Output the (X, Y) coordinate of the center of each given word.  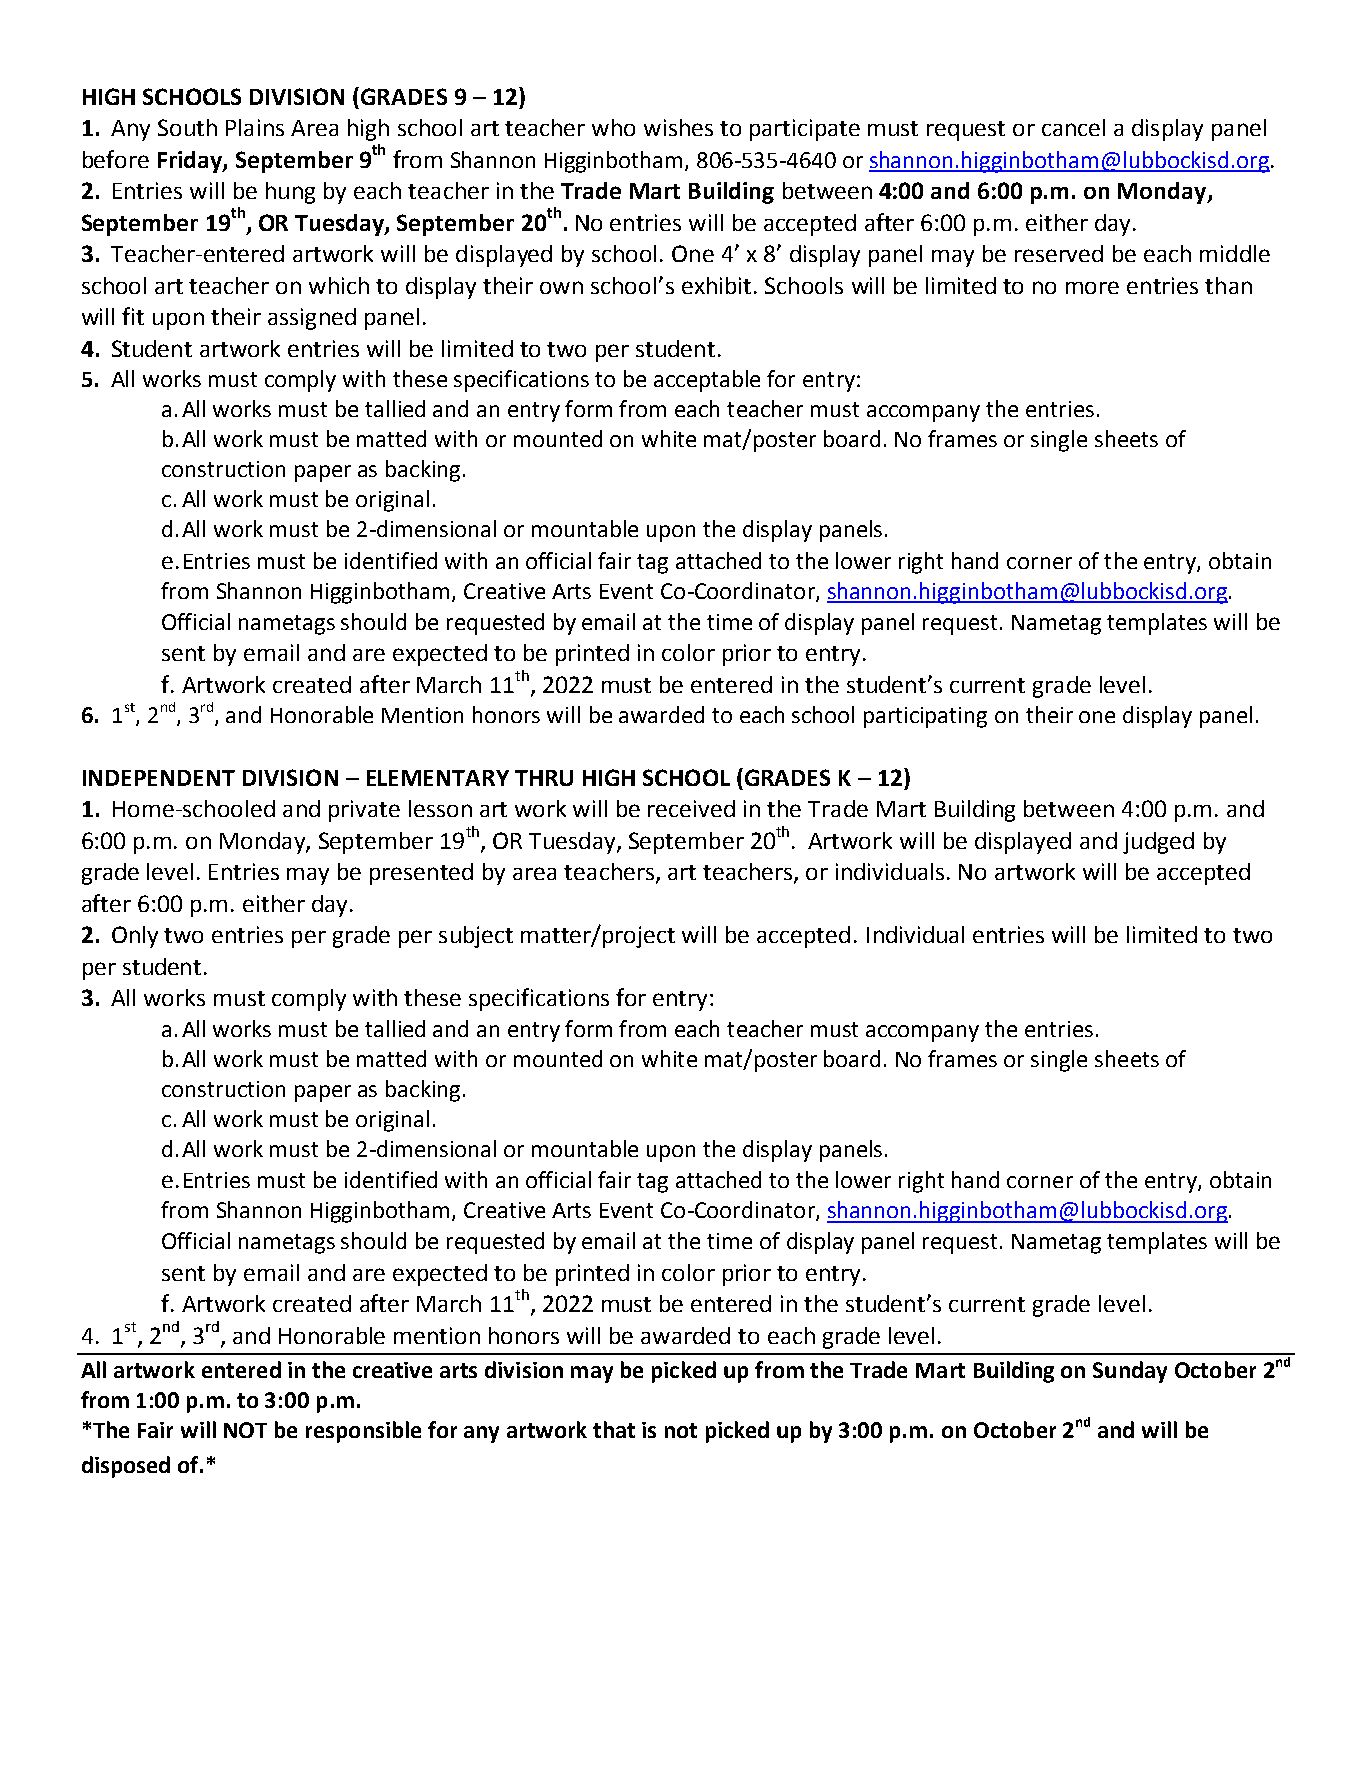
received (691, 808)
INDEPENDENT (159, 778)
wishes (678, 127)
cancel (1073, 127)
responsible (363, 1432)
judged (1158, 843)
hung (290, 193)
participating (925, 717)
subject (476, 937)
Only (135, 937)
